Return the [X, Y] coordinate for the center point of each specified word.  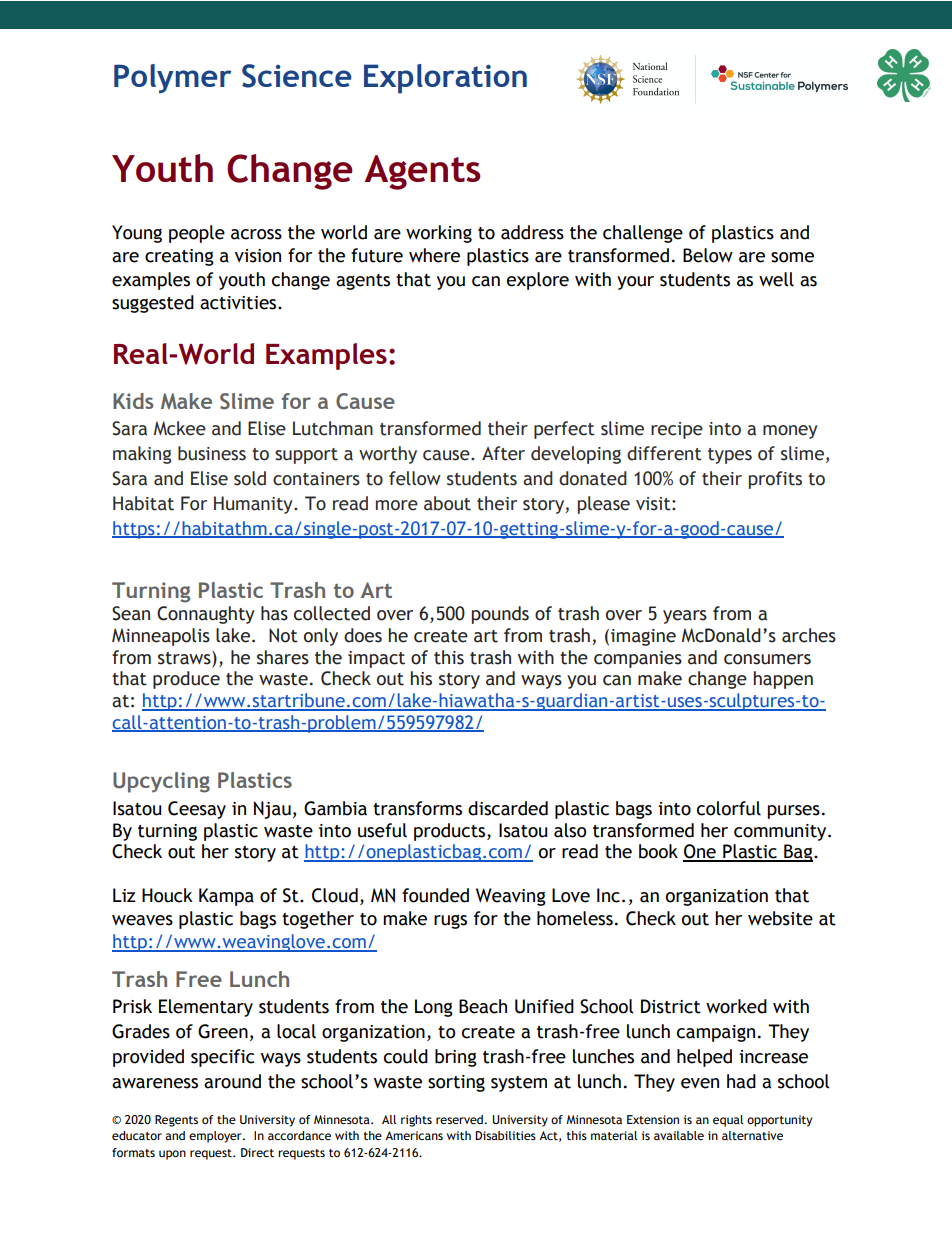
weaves [142, 920]
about [447, 503]
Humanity [254, 505]
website [780, 918]
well [776, 279]
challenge [643, 234]
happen [783, 680]
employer [216, 1137]
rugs [450, 922]
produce [186, 680]
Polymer [173, 78]
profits [775, 480]
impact [376, 659]
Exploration [445, 79]
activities [239, 303]
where [434, 255]
